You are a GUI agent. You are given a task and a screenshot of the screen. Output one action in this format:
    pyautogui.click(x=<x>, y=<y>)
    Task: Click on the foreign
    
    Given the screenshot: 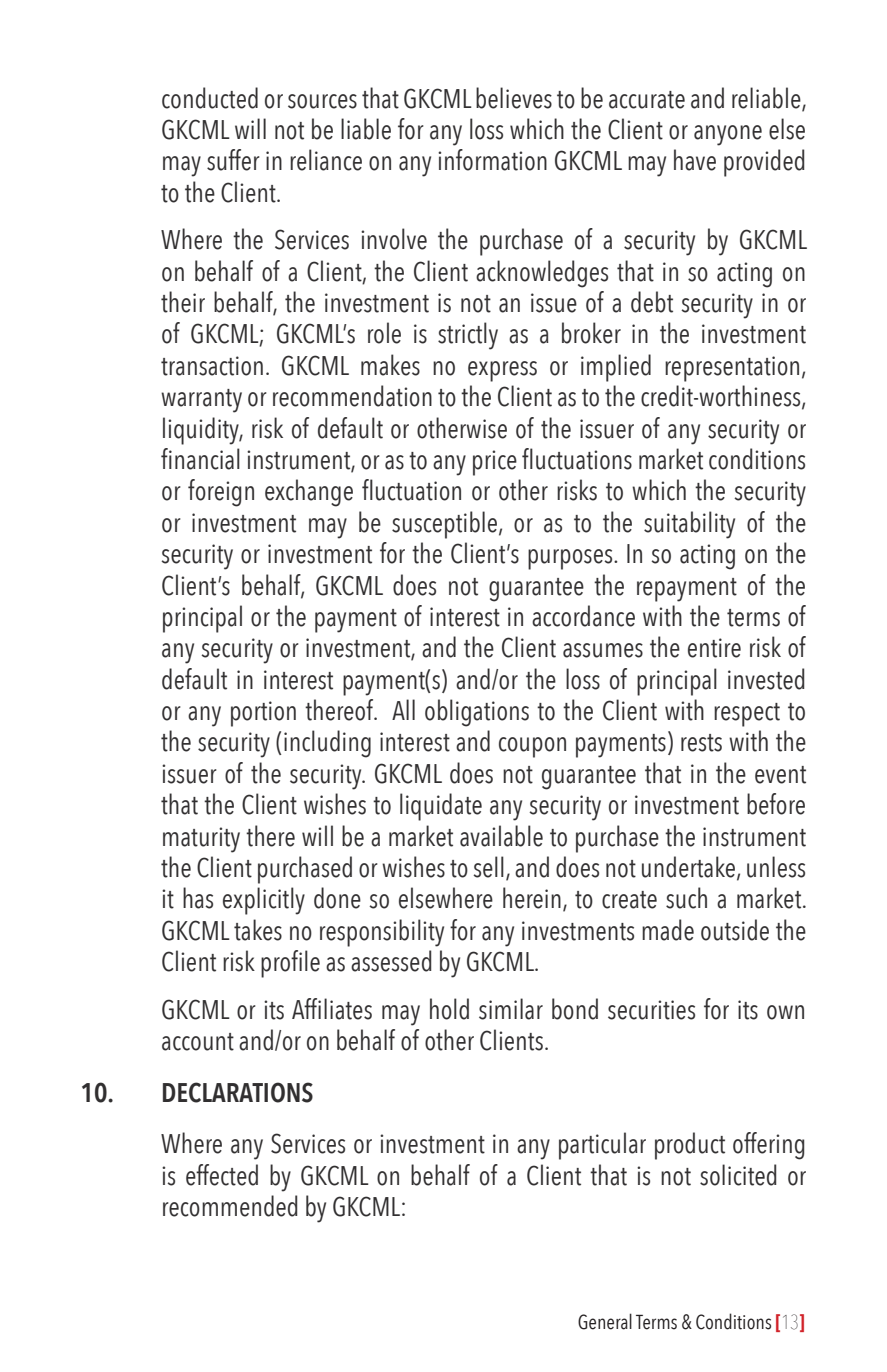 What is the action you would take?
    pyautogui.click(x=221, y=493)
